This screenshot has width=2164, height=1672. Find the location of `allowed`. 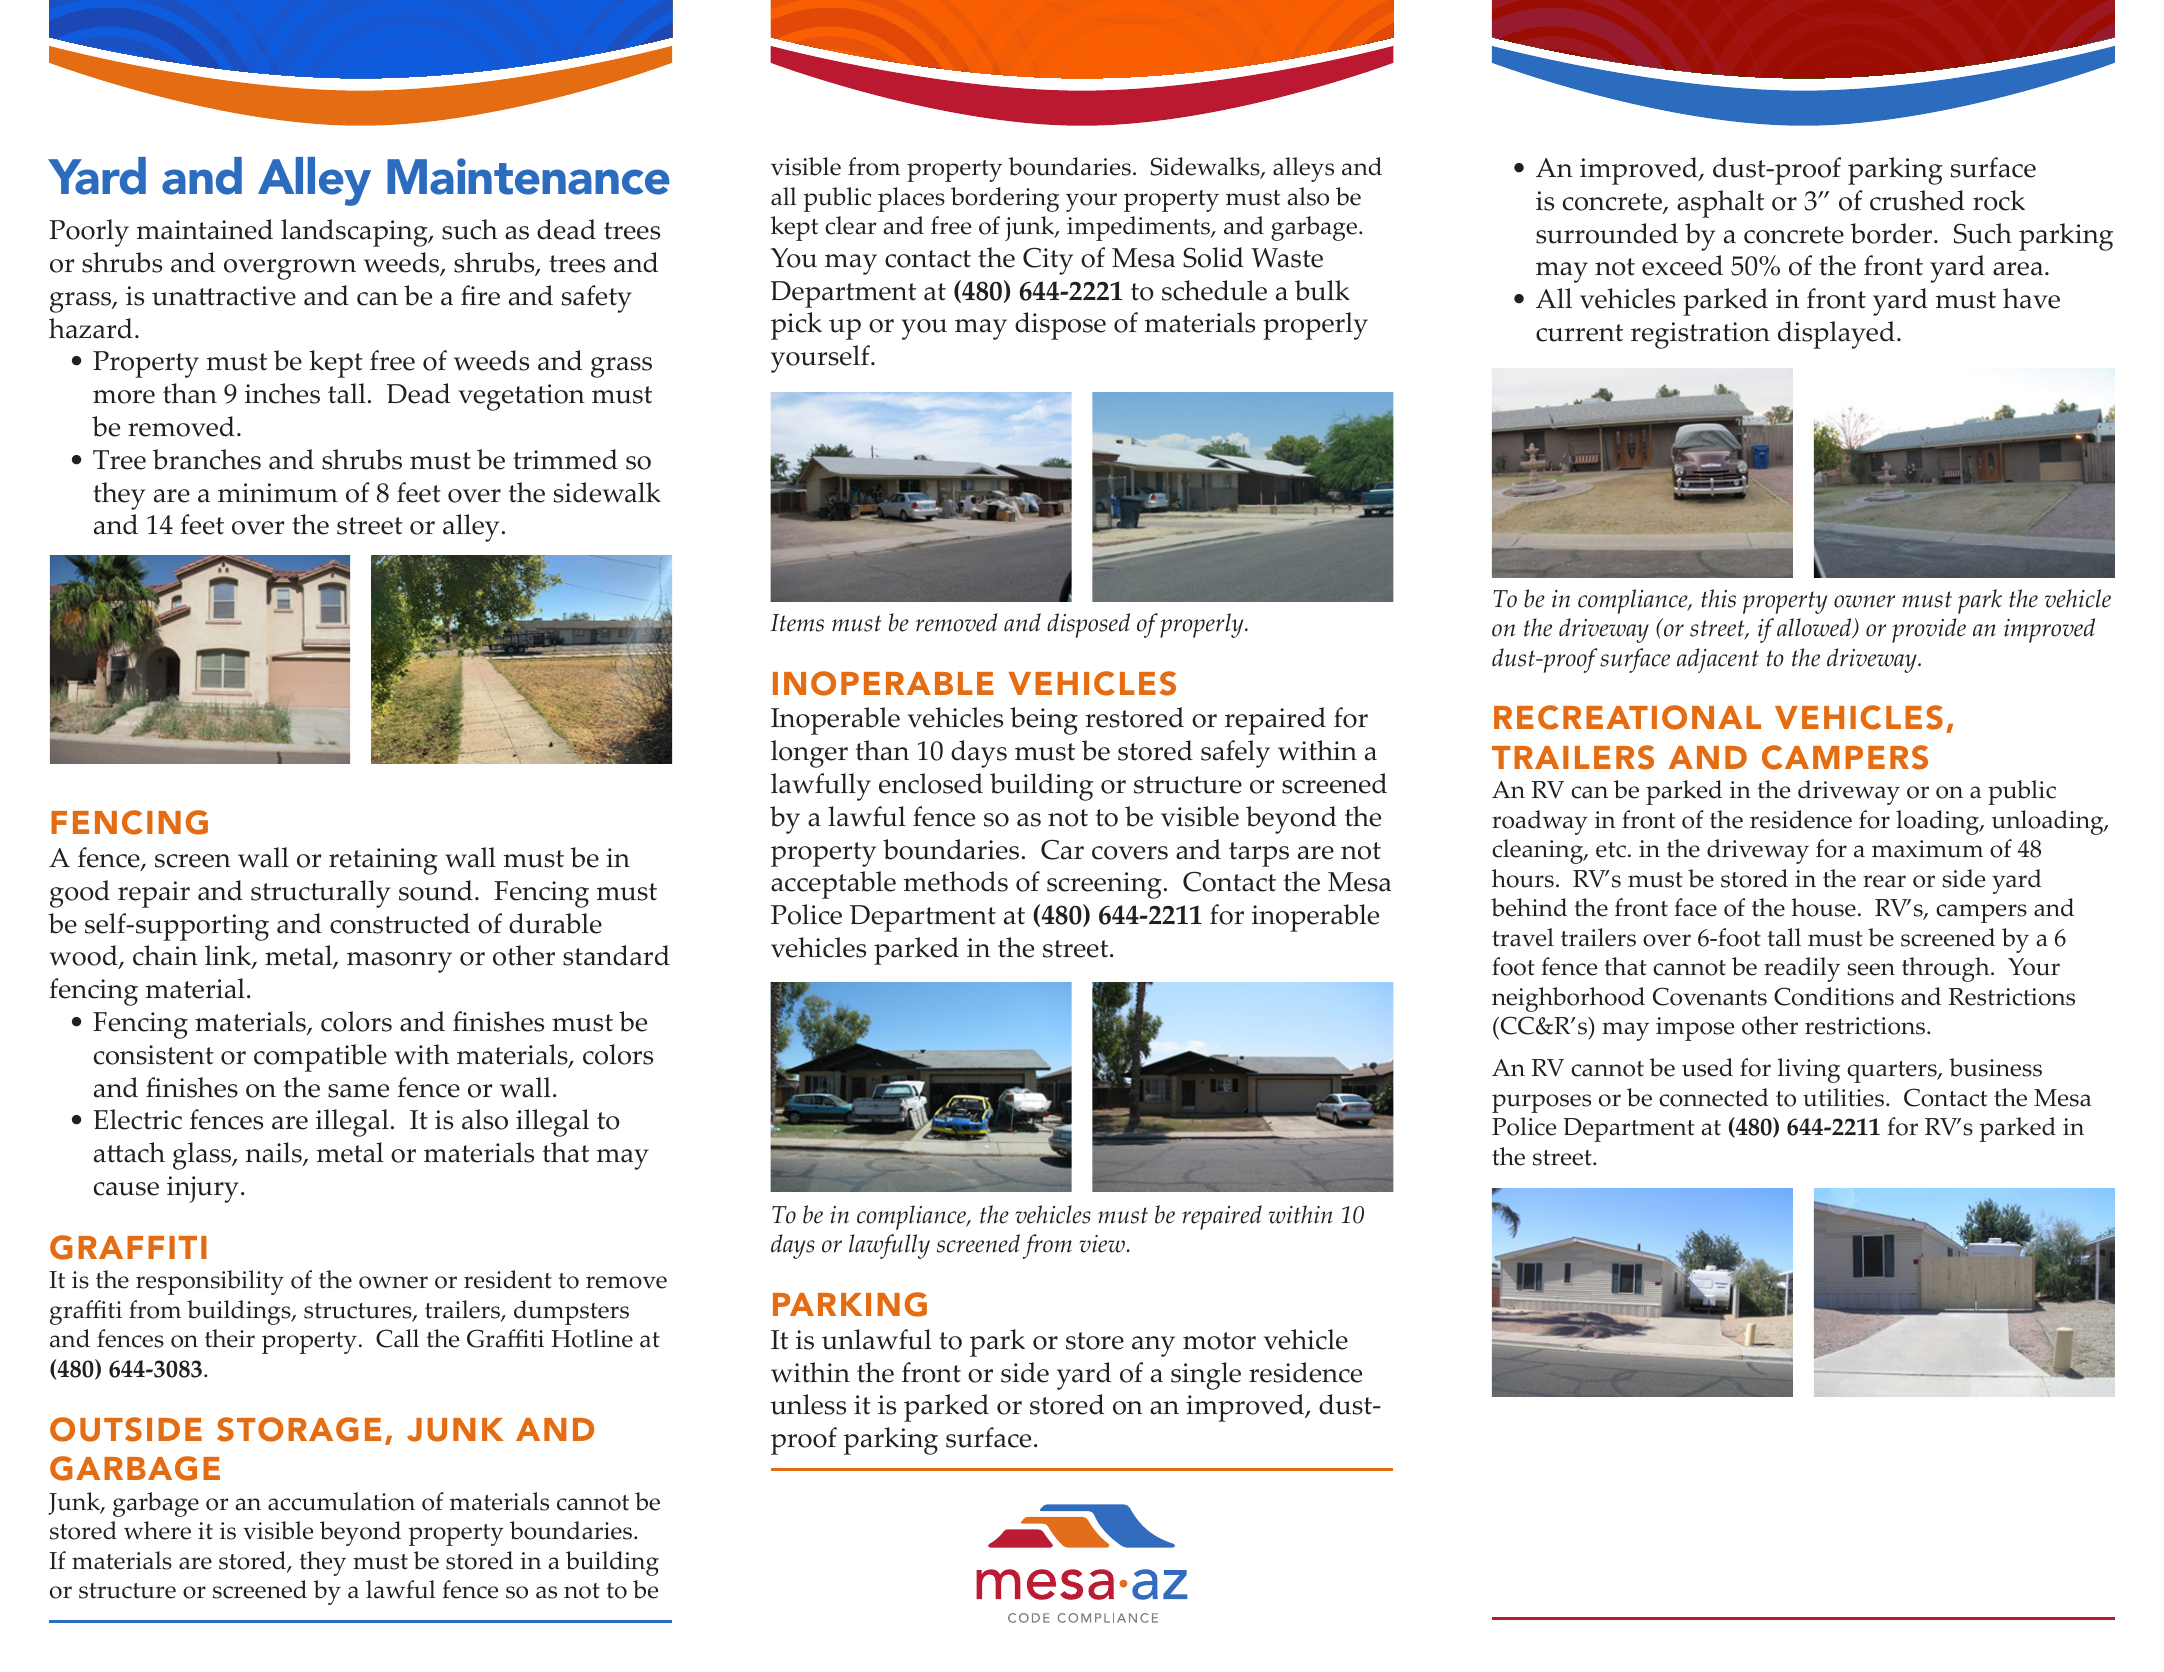

allowed is located at coordinates (1815, 628).
